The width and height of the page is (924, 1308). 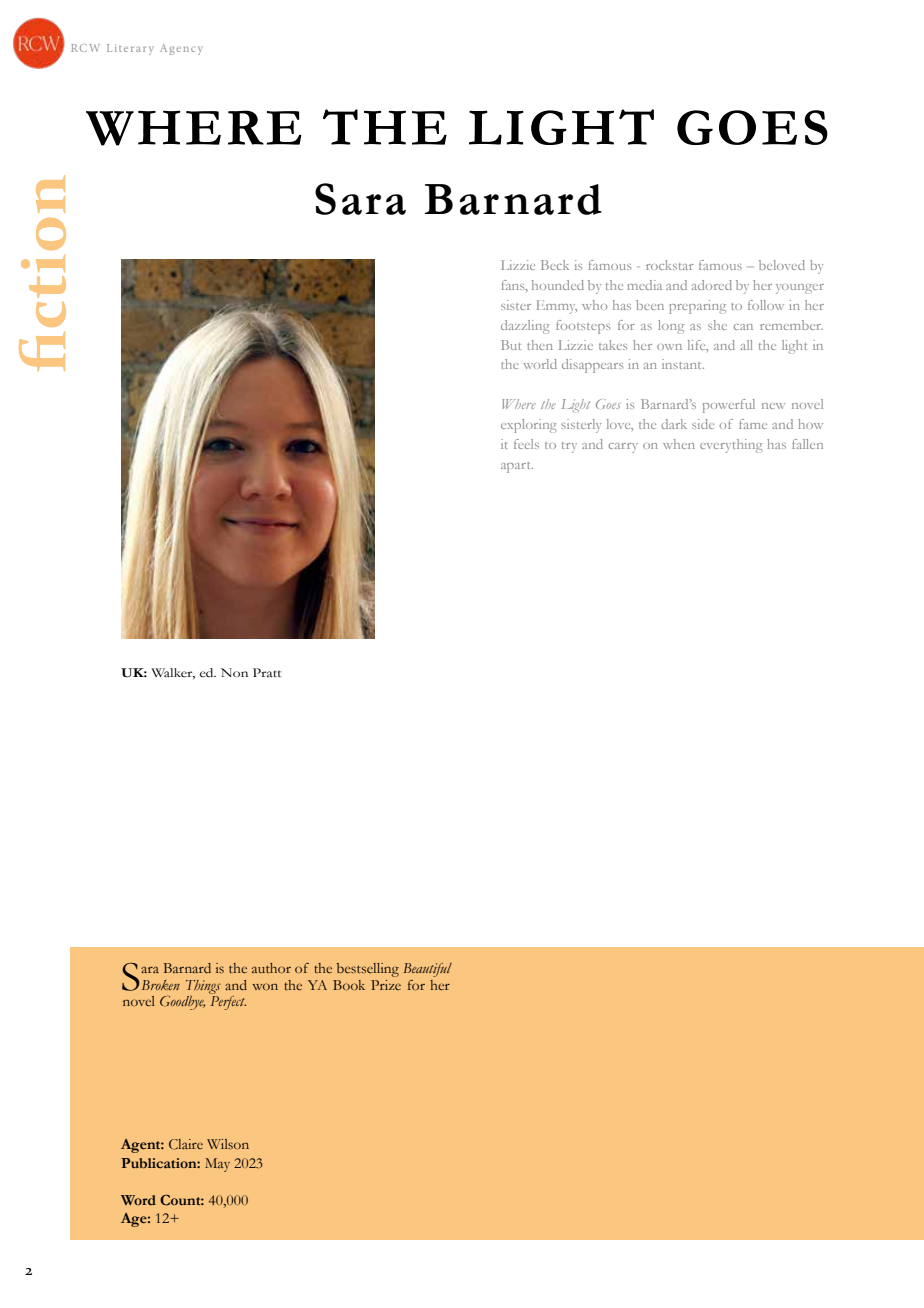 What do you see at coordinates (234, 673) in the page?
I see `Non` at bounding box center [234, 673].
